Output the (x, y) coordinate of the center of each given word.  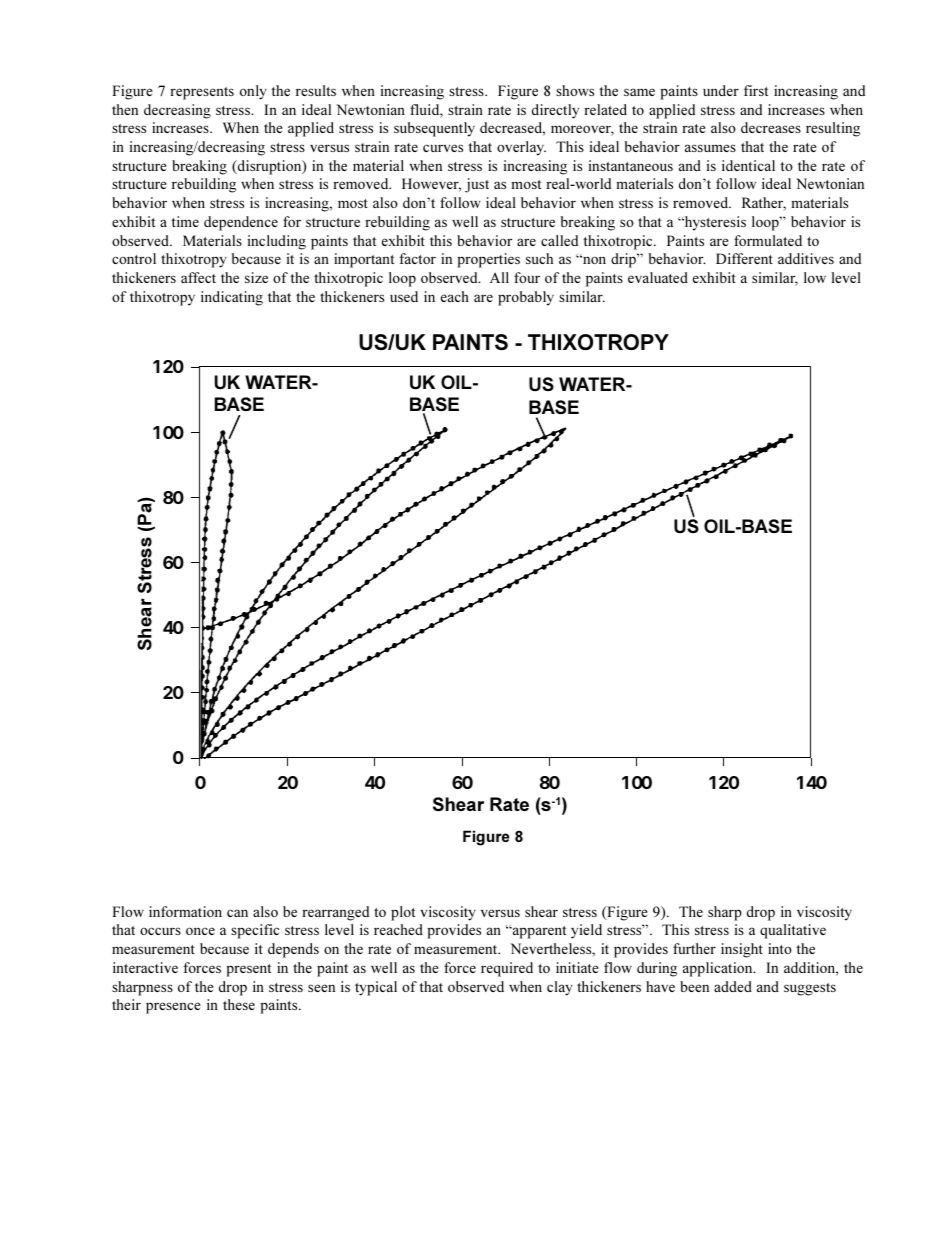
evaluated (658, 277)
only (253, 92)
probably (526, 298)
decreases (771, 127)
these (239, 1004)
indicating (232, 298)
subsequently (434, 129)
